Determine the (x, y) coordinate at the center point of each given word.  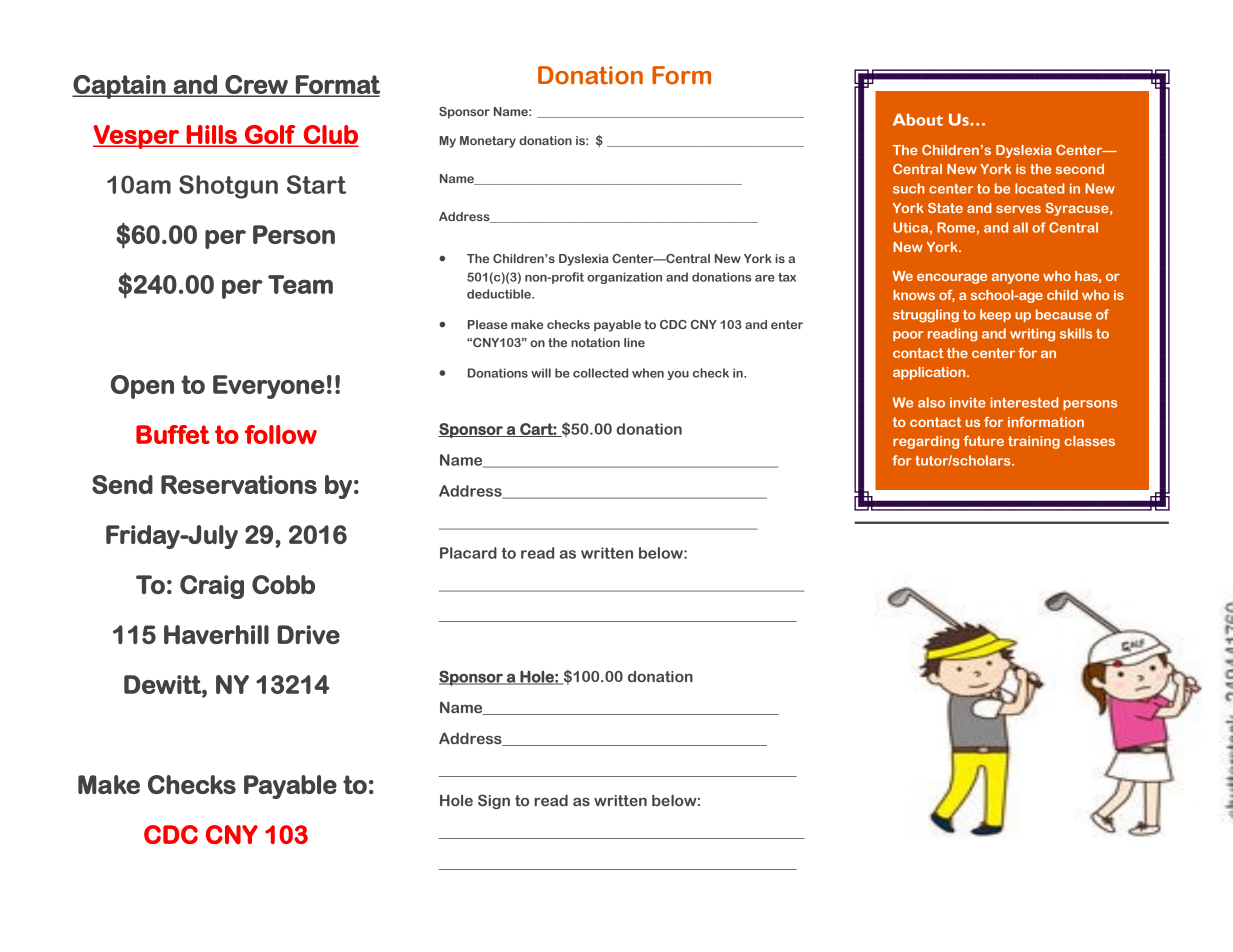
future (983, 441)
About (918, 120)
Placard (468, 553)
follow (280, 434)
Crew (256, 85)
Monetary (488, 142)
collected (600, 373)
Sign (494, 801)
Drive (308, 634)
